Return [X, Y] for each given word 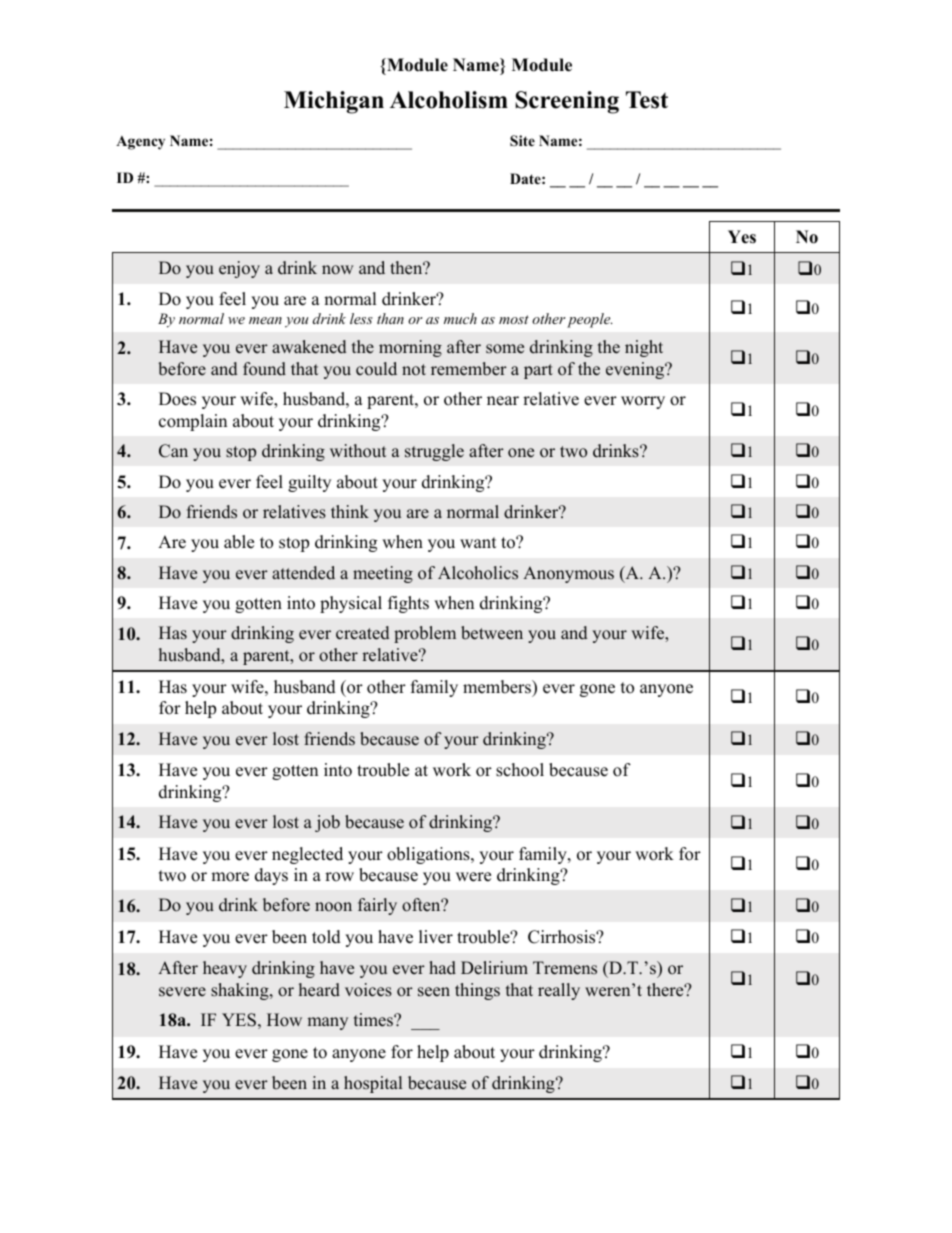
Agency [140, 143]
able [239, 542]
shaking [241, 991]
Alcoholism [449, 100]
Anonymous [568, 574]
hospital [373, 1084]
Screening [567, 102]
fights [408, 604]
